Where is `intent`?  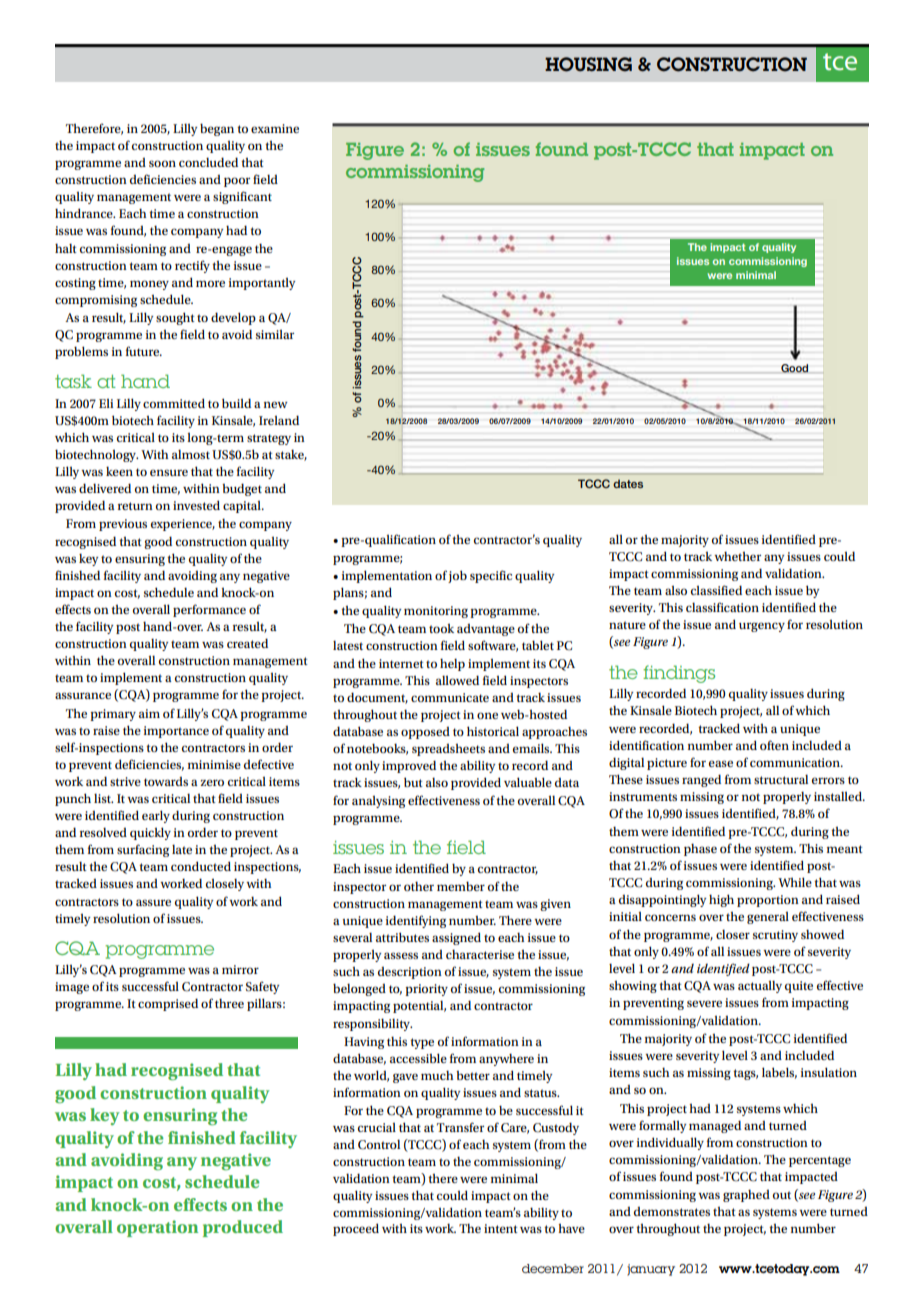
intent is located at coordinates (501, 1228).
